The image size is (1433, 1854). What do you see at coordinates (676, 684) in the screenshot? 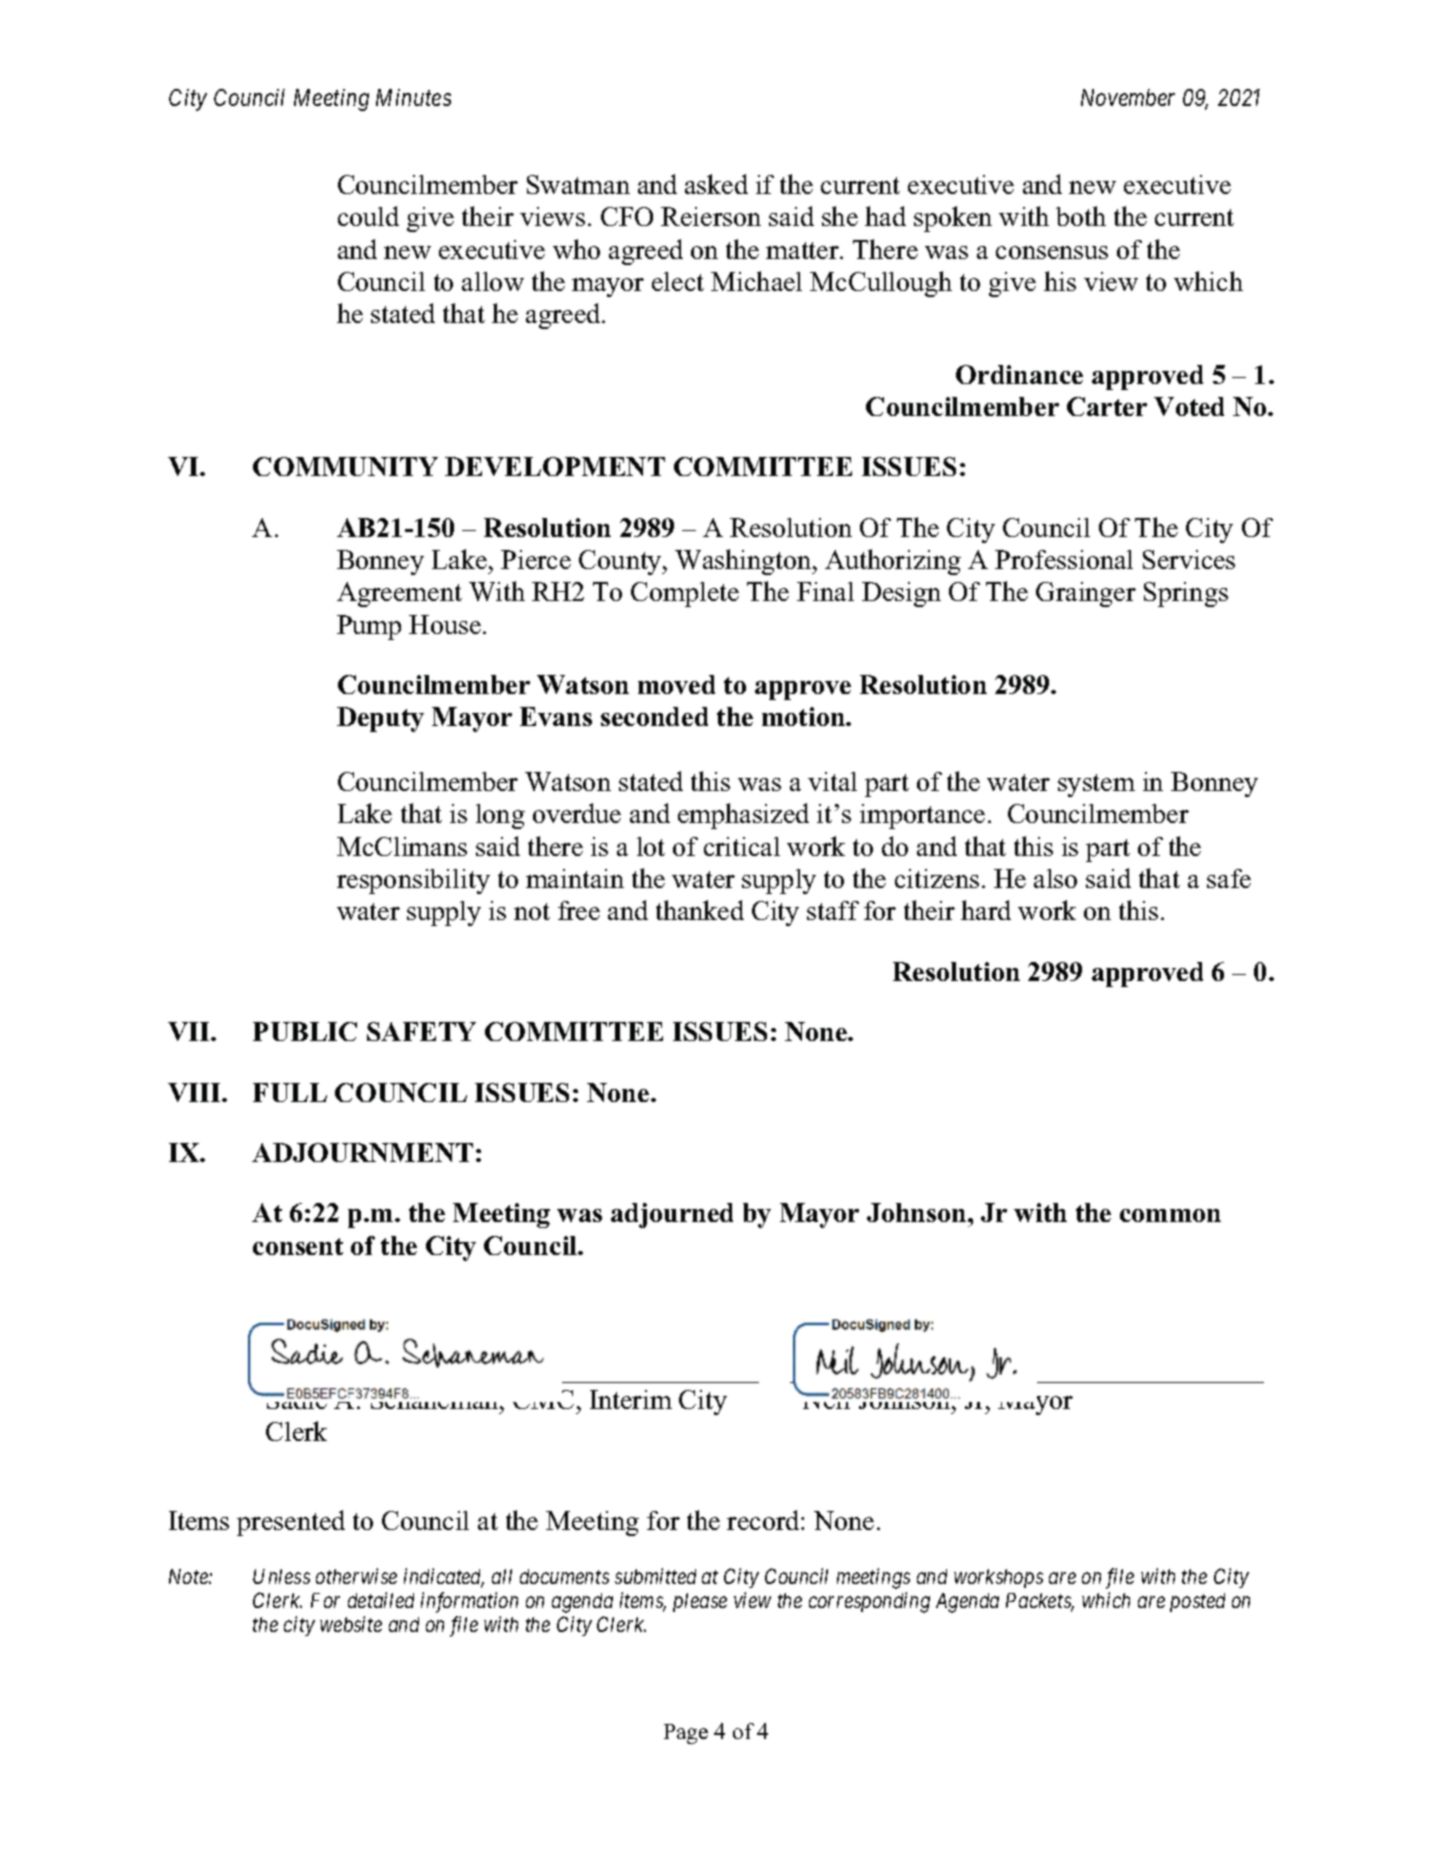
I see `moved` at bounding box center [676, 684].
